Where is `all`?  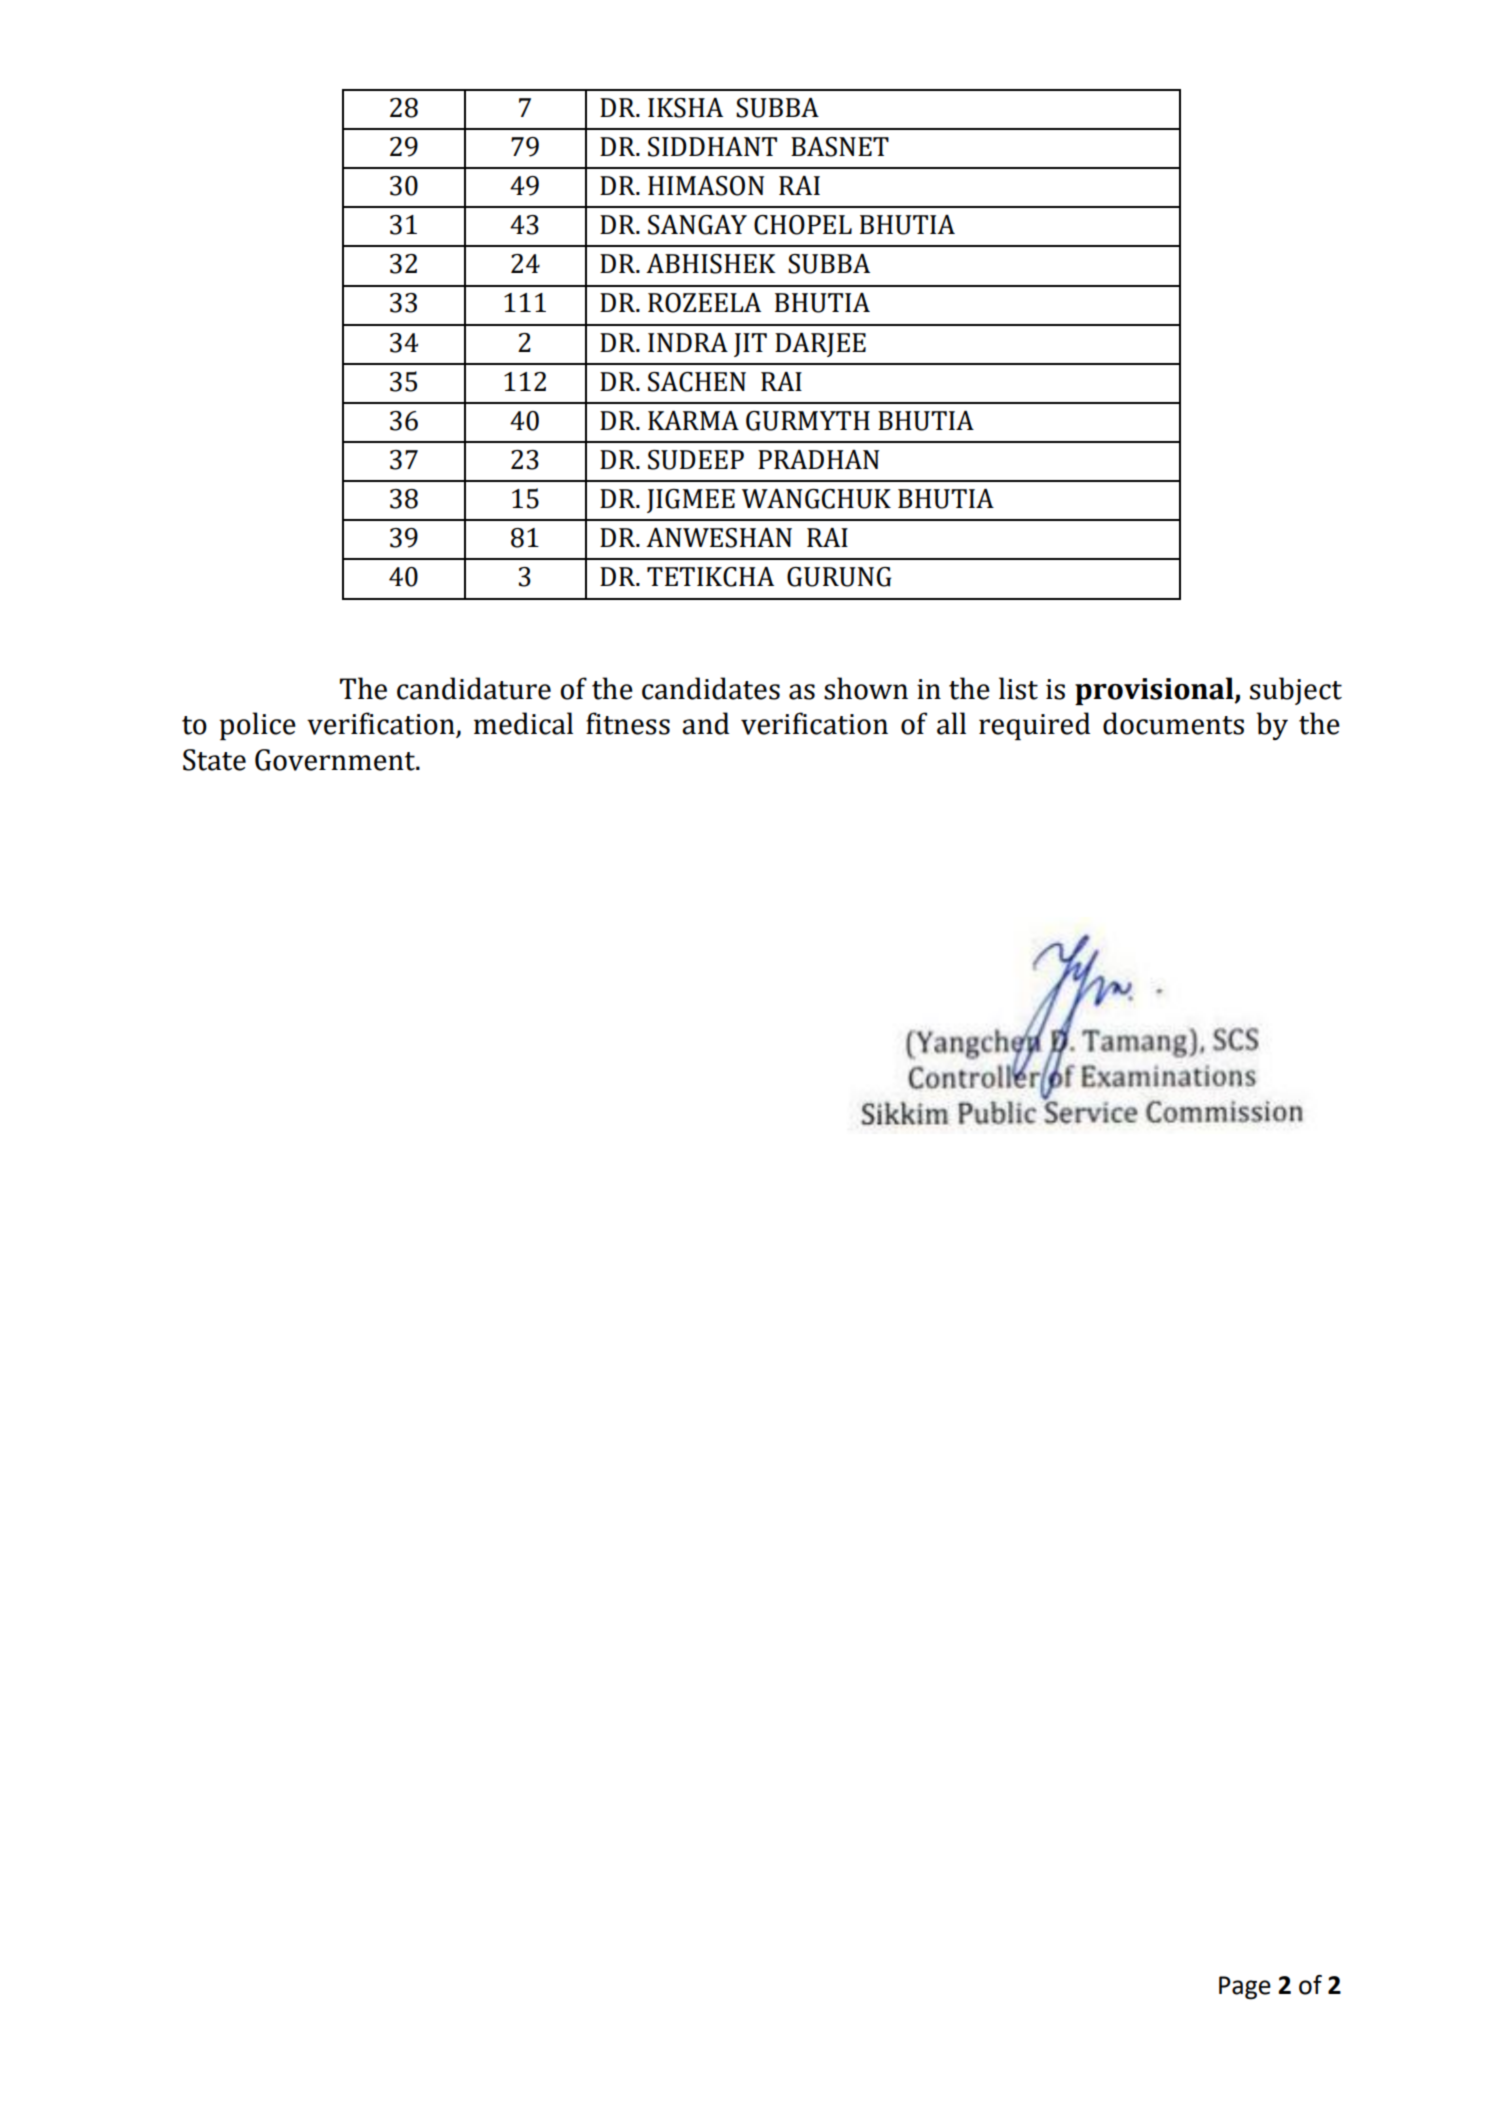 all is located at coordinates (951, 723).
